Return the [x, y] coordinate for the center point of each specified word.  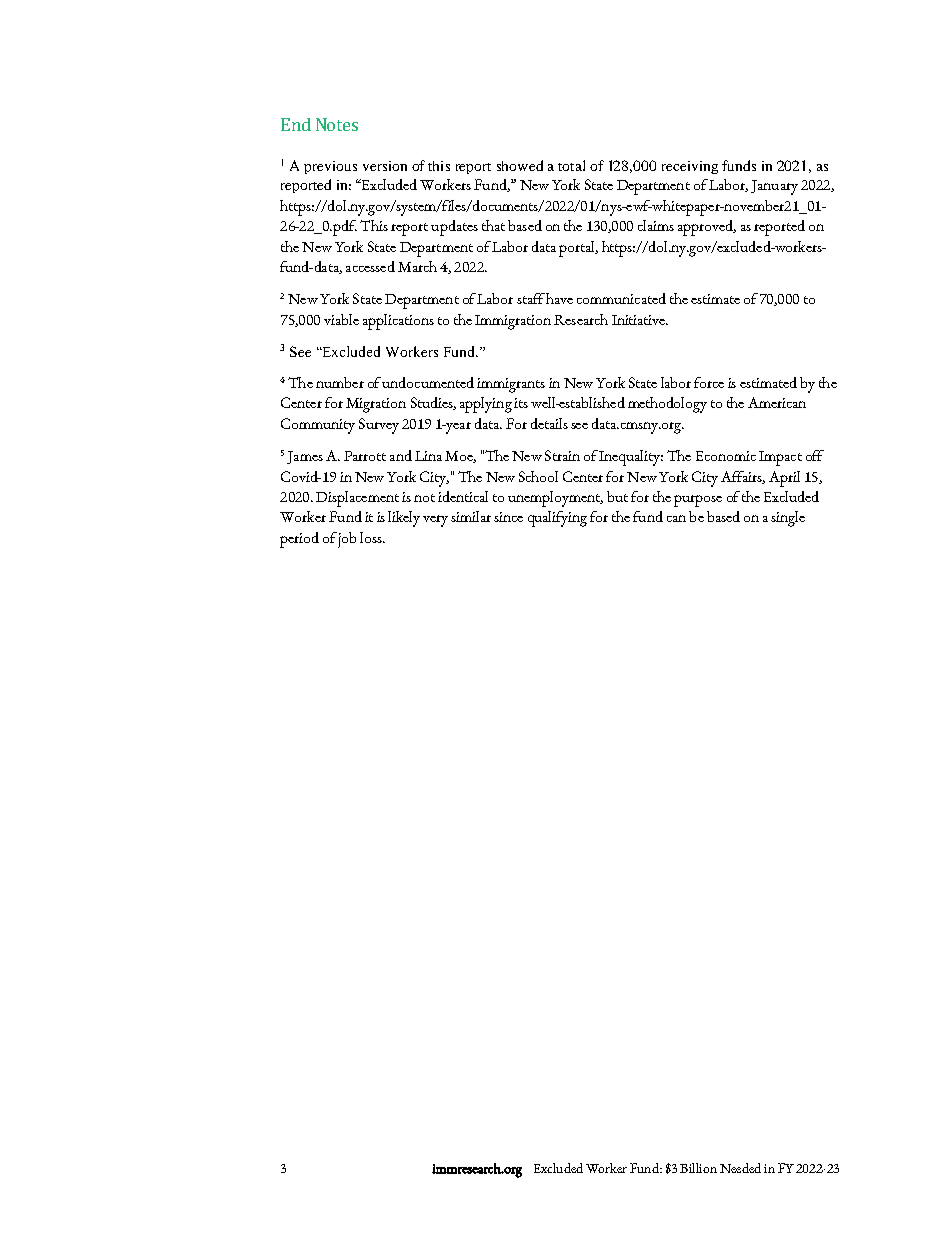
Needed [740, 1168]
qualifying [557, 519]
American [777, 402]
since [508, 517]
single [788, 519]
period [299, 540]
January [774, 187]
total [571, 165]
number [340, 382]
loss [372, 537]
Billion [698, 1168]
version [385, 166]
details [549, 423]
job [347, 540]
